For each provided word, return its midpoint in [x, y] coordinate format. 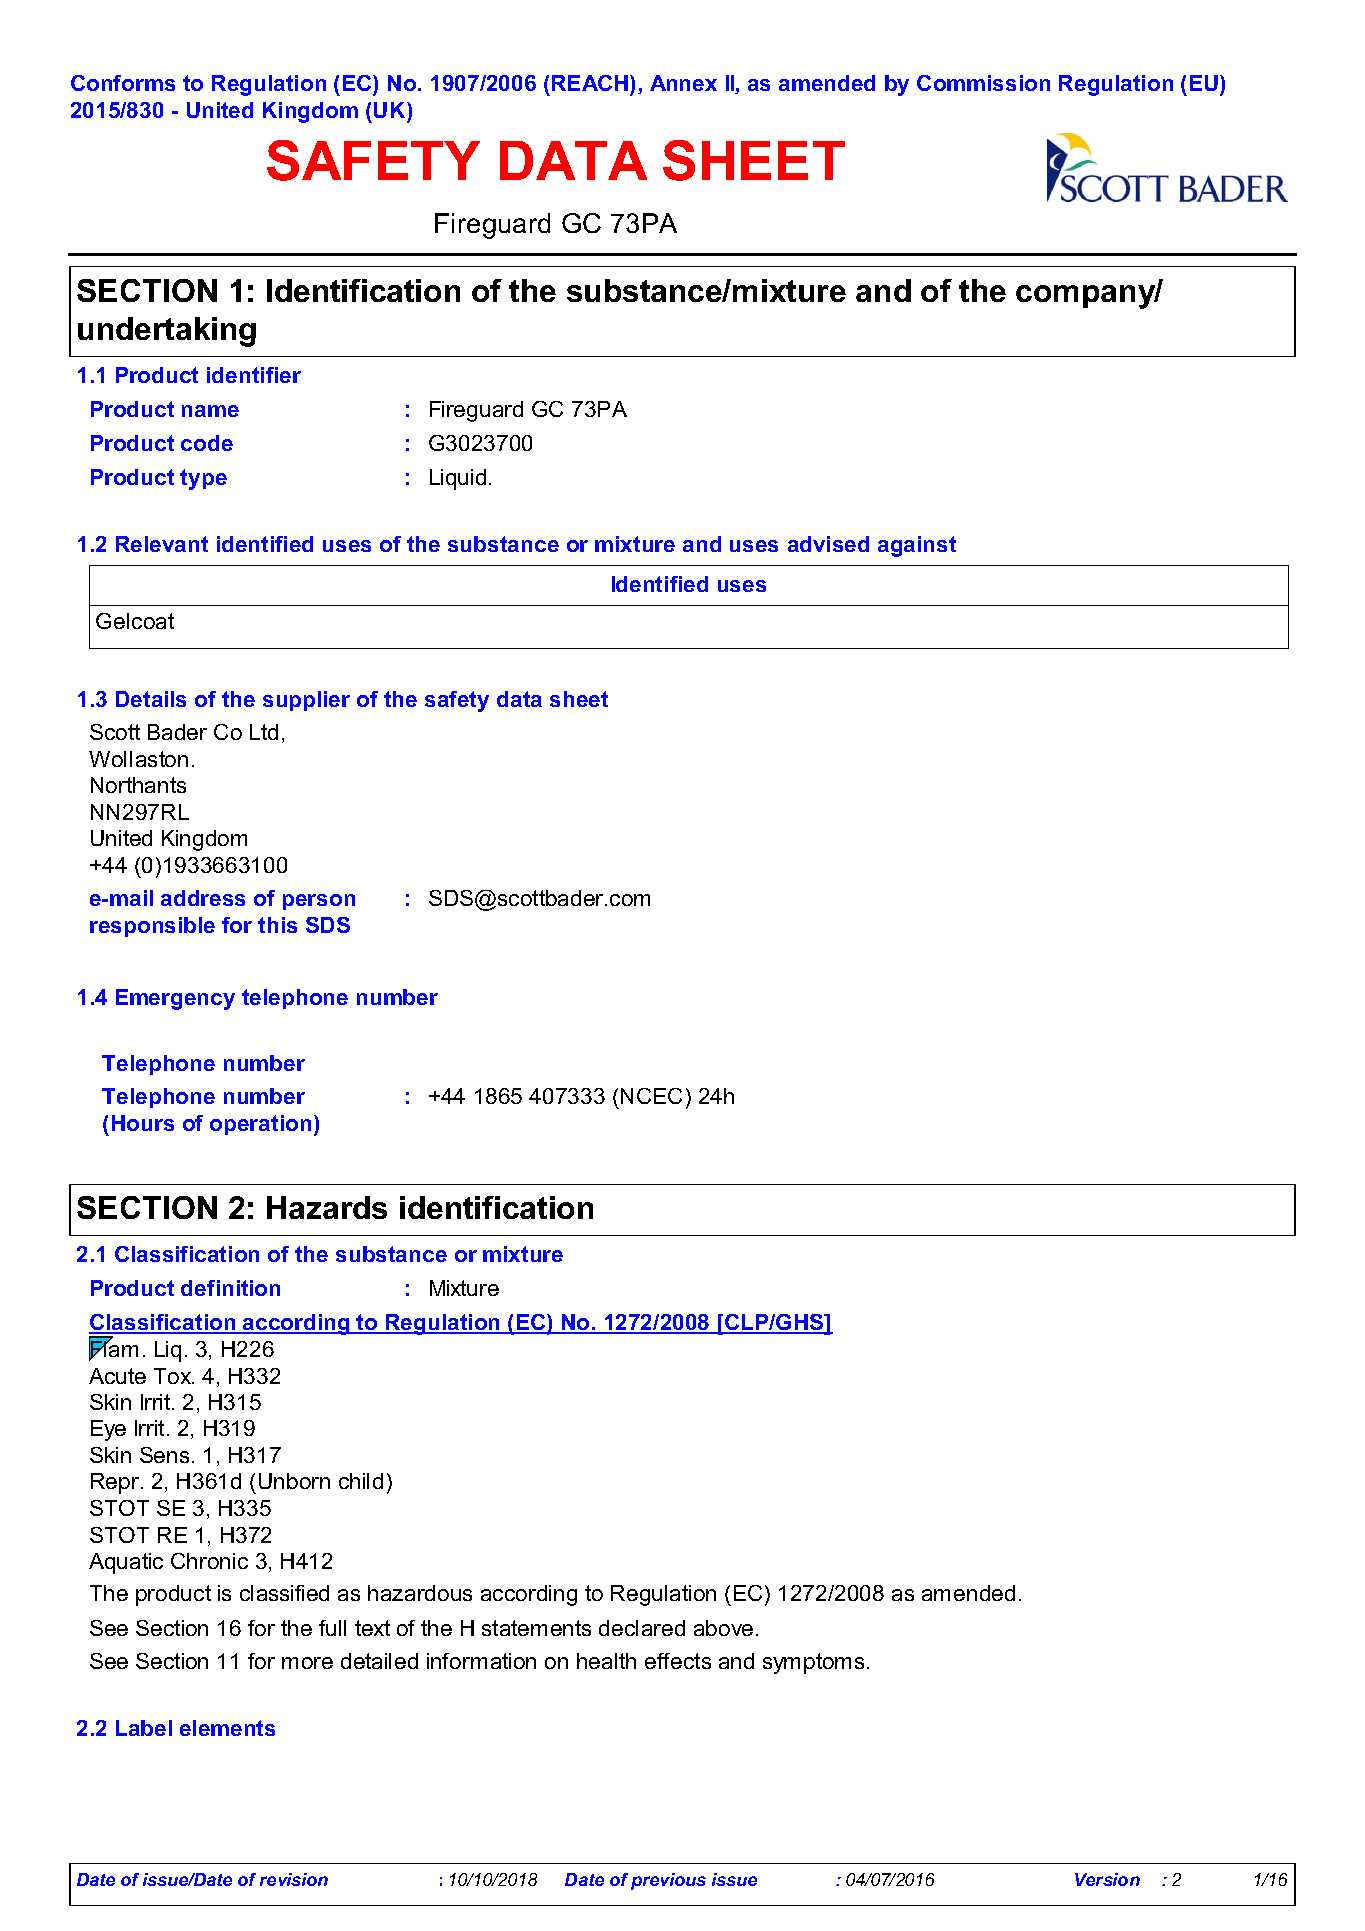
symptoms [815, 1663]
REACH [591, 83]
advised [828, 544]
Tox [174, 1376]
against [917, 546]
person [319, 902]
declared [642, 1628]
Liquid [458, 479]
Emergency [175, 999]
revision [294, 1879]
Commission [983, 83]
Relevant [162, 544]
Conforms [123, 83]
